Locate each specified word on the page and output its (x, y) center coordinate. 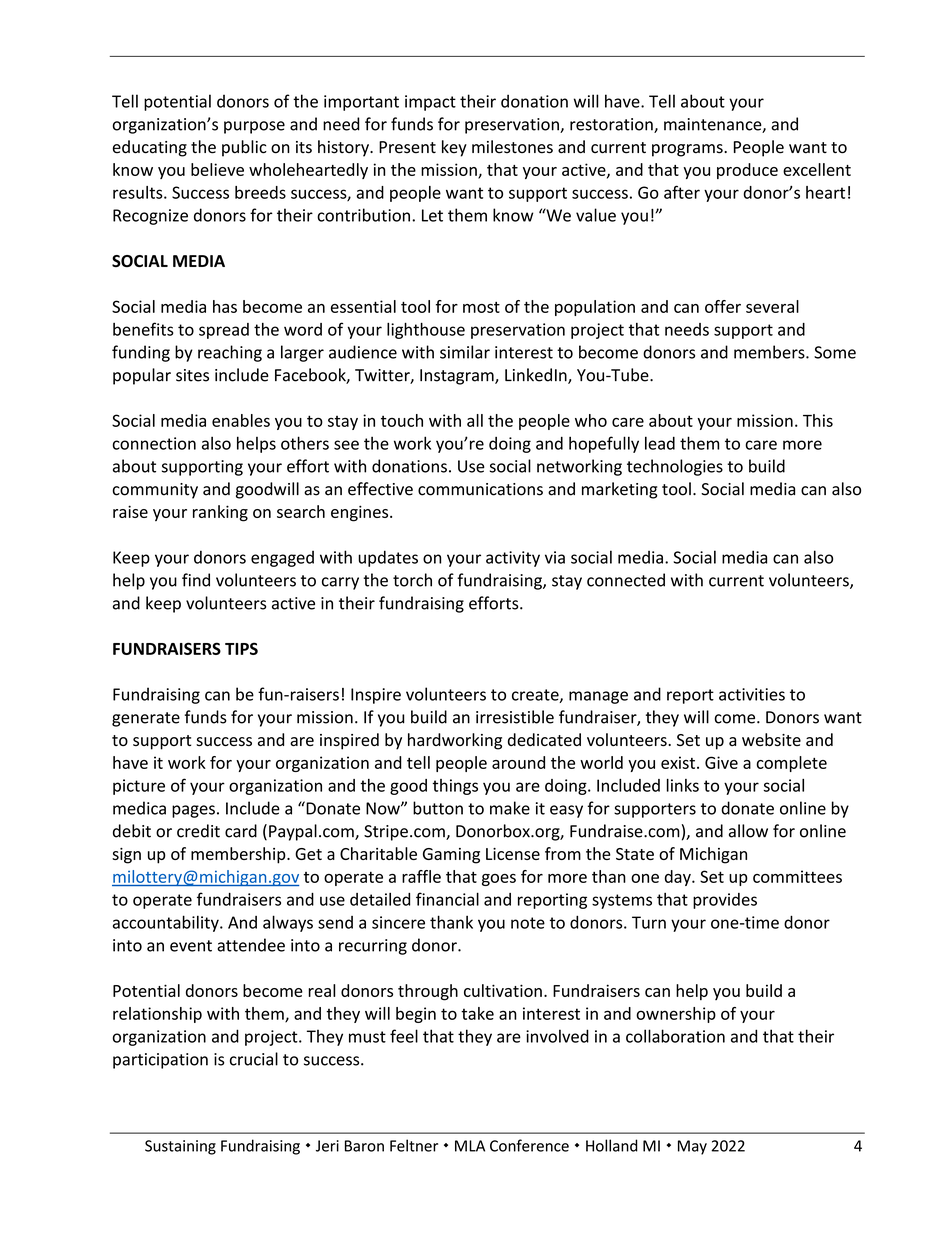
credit (198, 831)
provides (725, 901)
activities (752, 694)
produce (747, 171)
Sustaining (180, 1147)
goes (499, 880)
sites (192, 375)
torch (412, 580)
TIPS (241, 648)
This (818, 420)
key (454, 148)
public (244, 148)
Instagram (458, 377)
